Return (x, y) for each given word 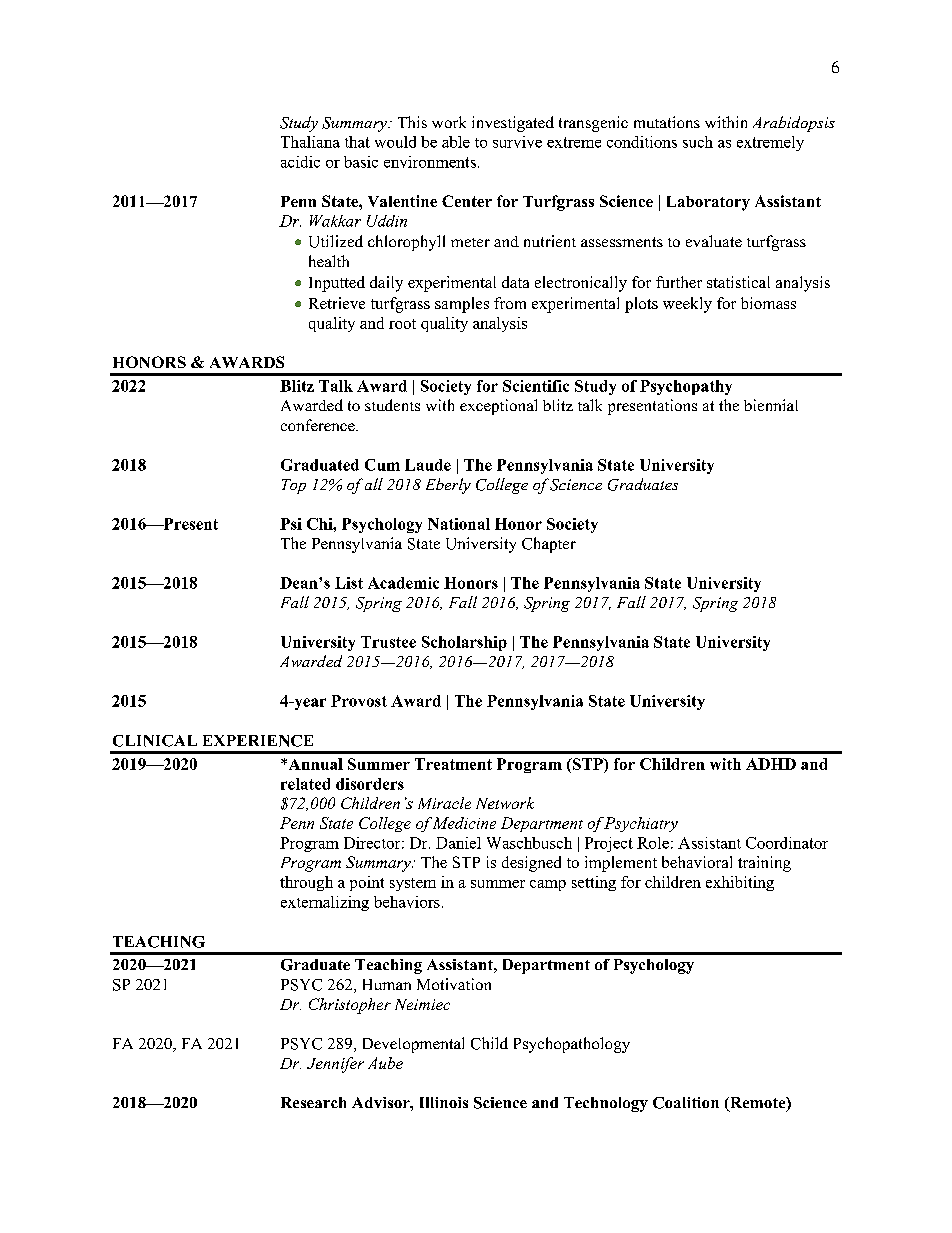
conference (319, 425)
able (456, 142)
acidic (300, 162)
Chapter (549, 545)
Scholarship (464, 643)
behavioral (697, 862)
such (698, 142)
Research (313, 1102)
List (349, 583)
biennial (771, 405)
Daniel (458, 843)
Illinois (444, 1102)
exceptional (498, 407)
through (306, 883)
